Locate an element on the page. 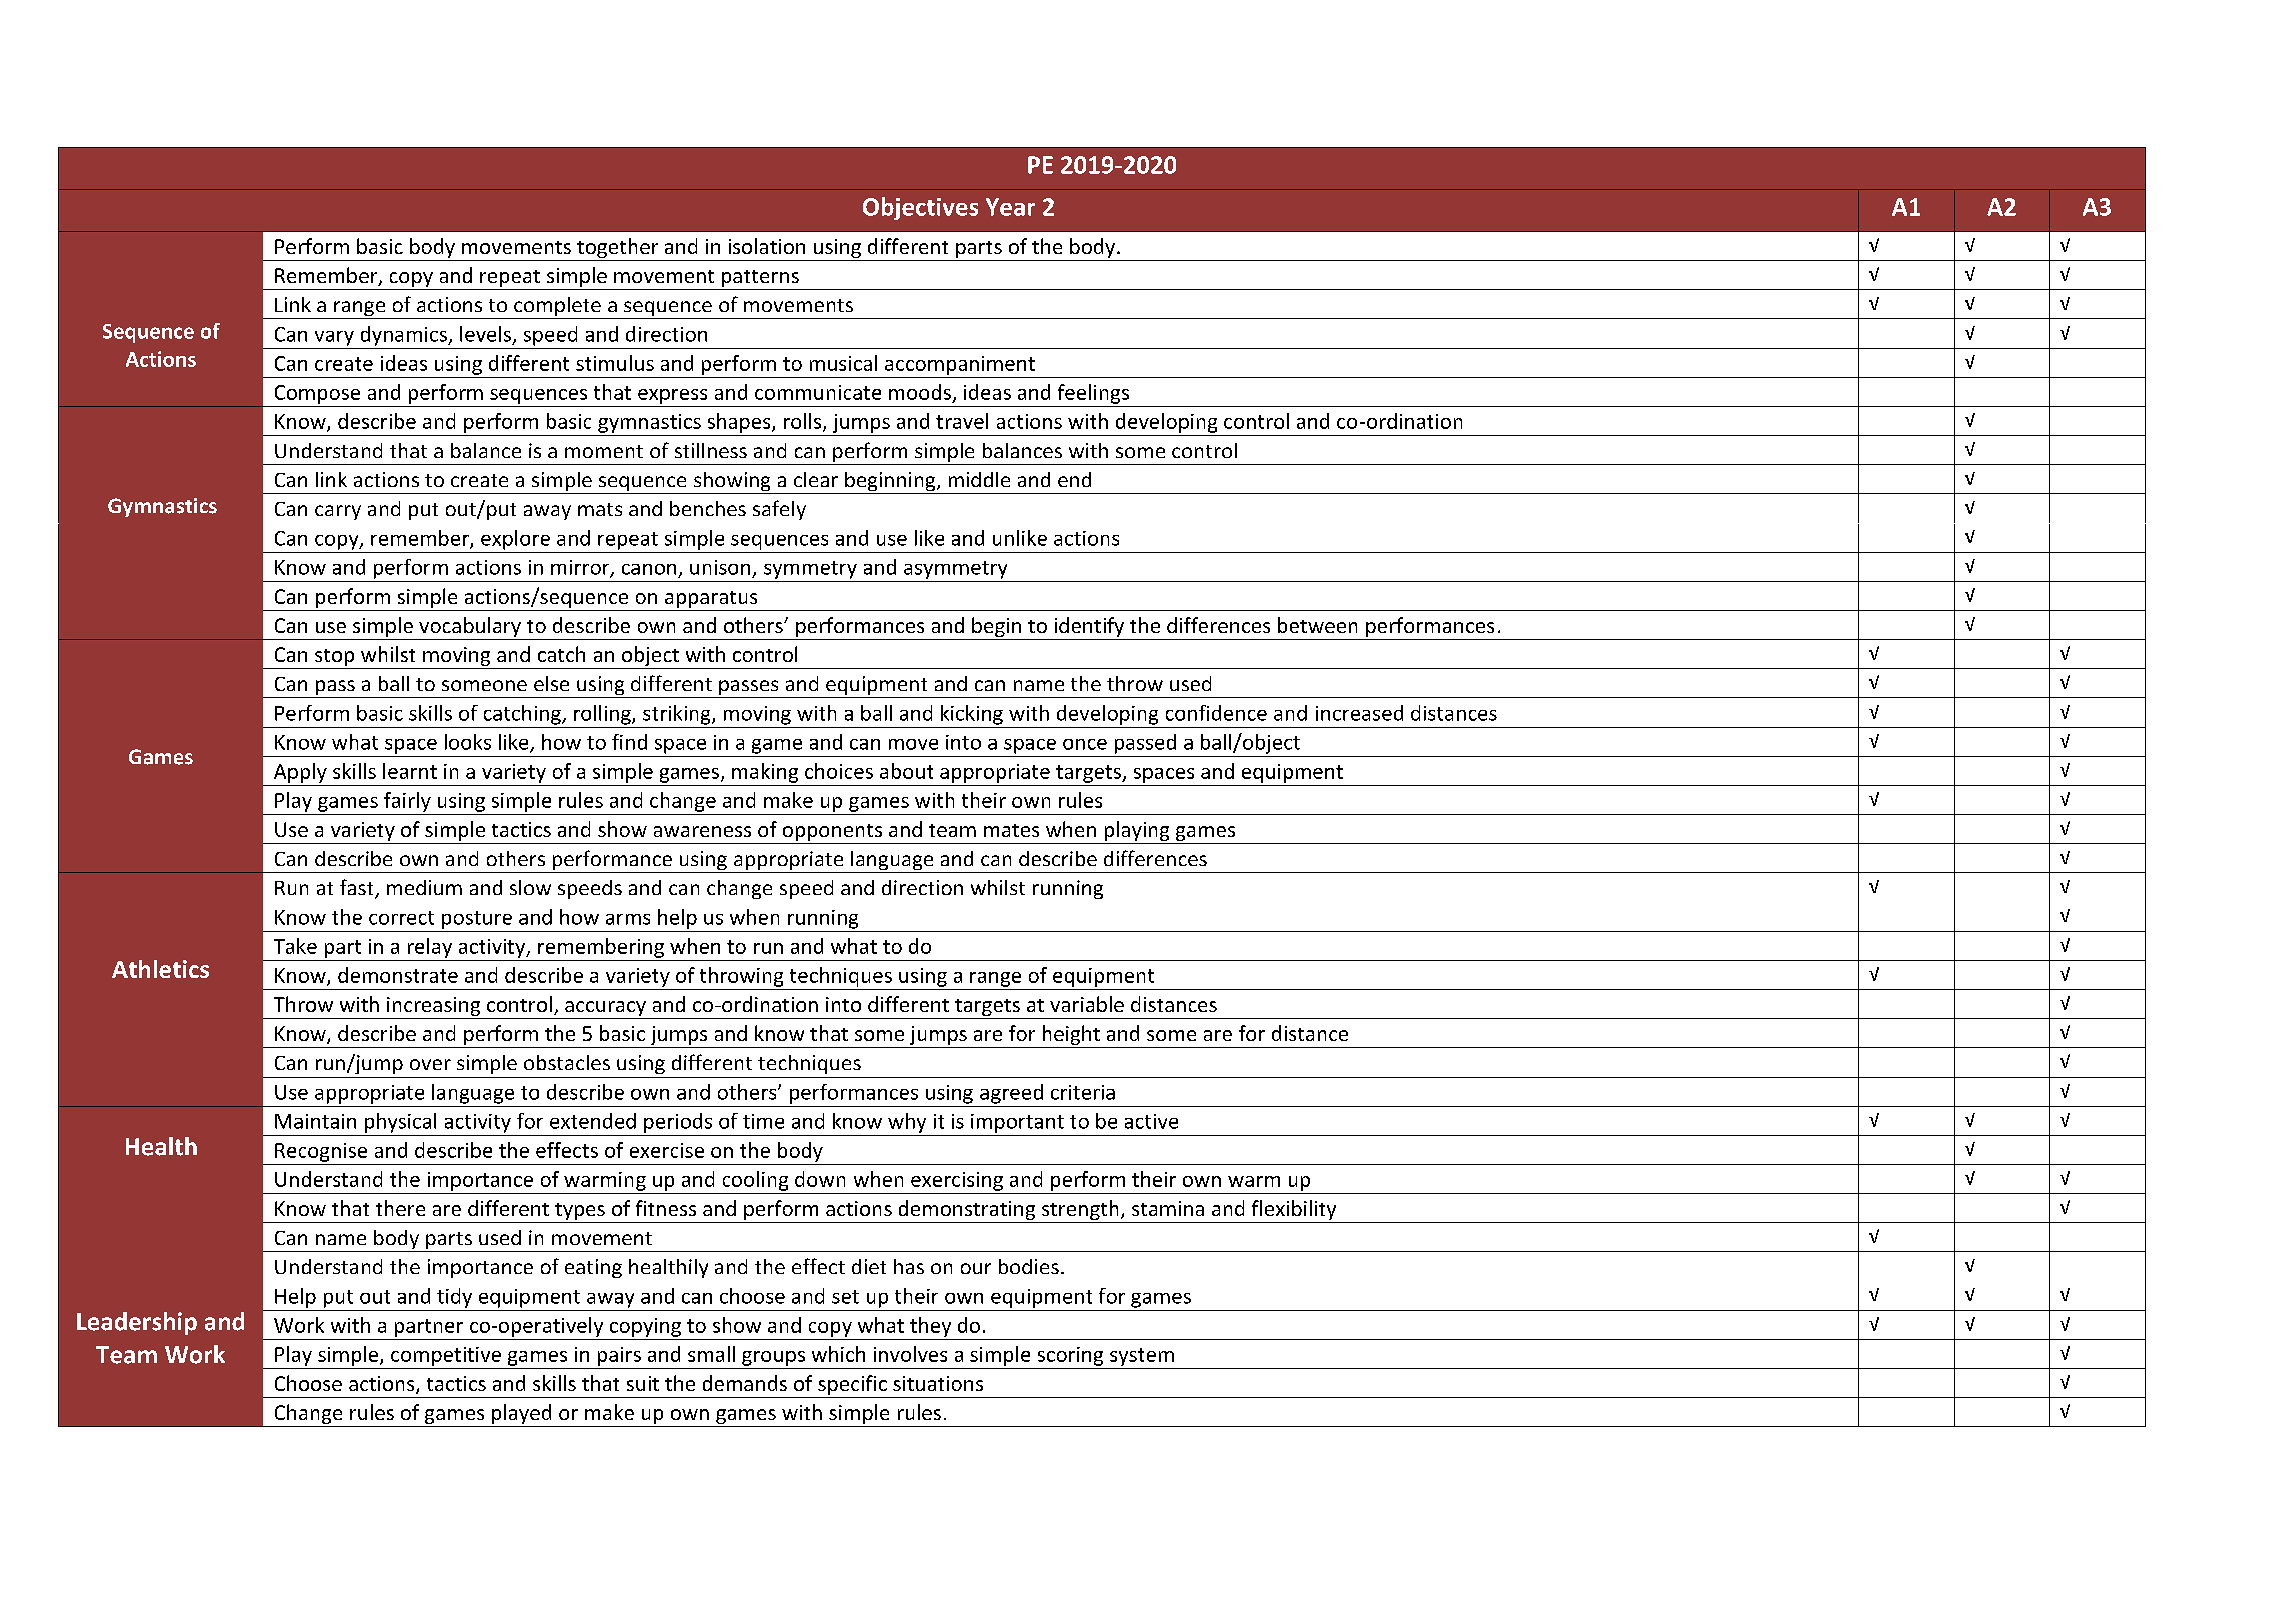 This image has width=2291, height=1620. Year is located at coordinates (1010, 207).
